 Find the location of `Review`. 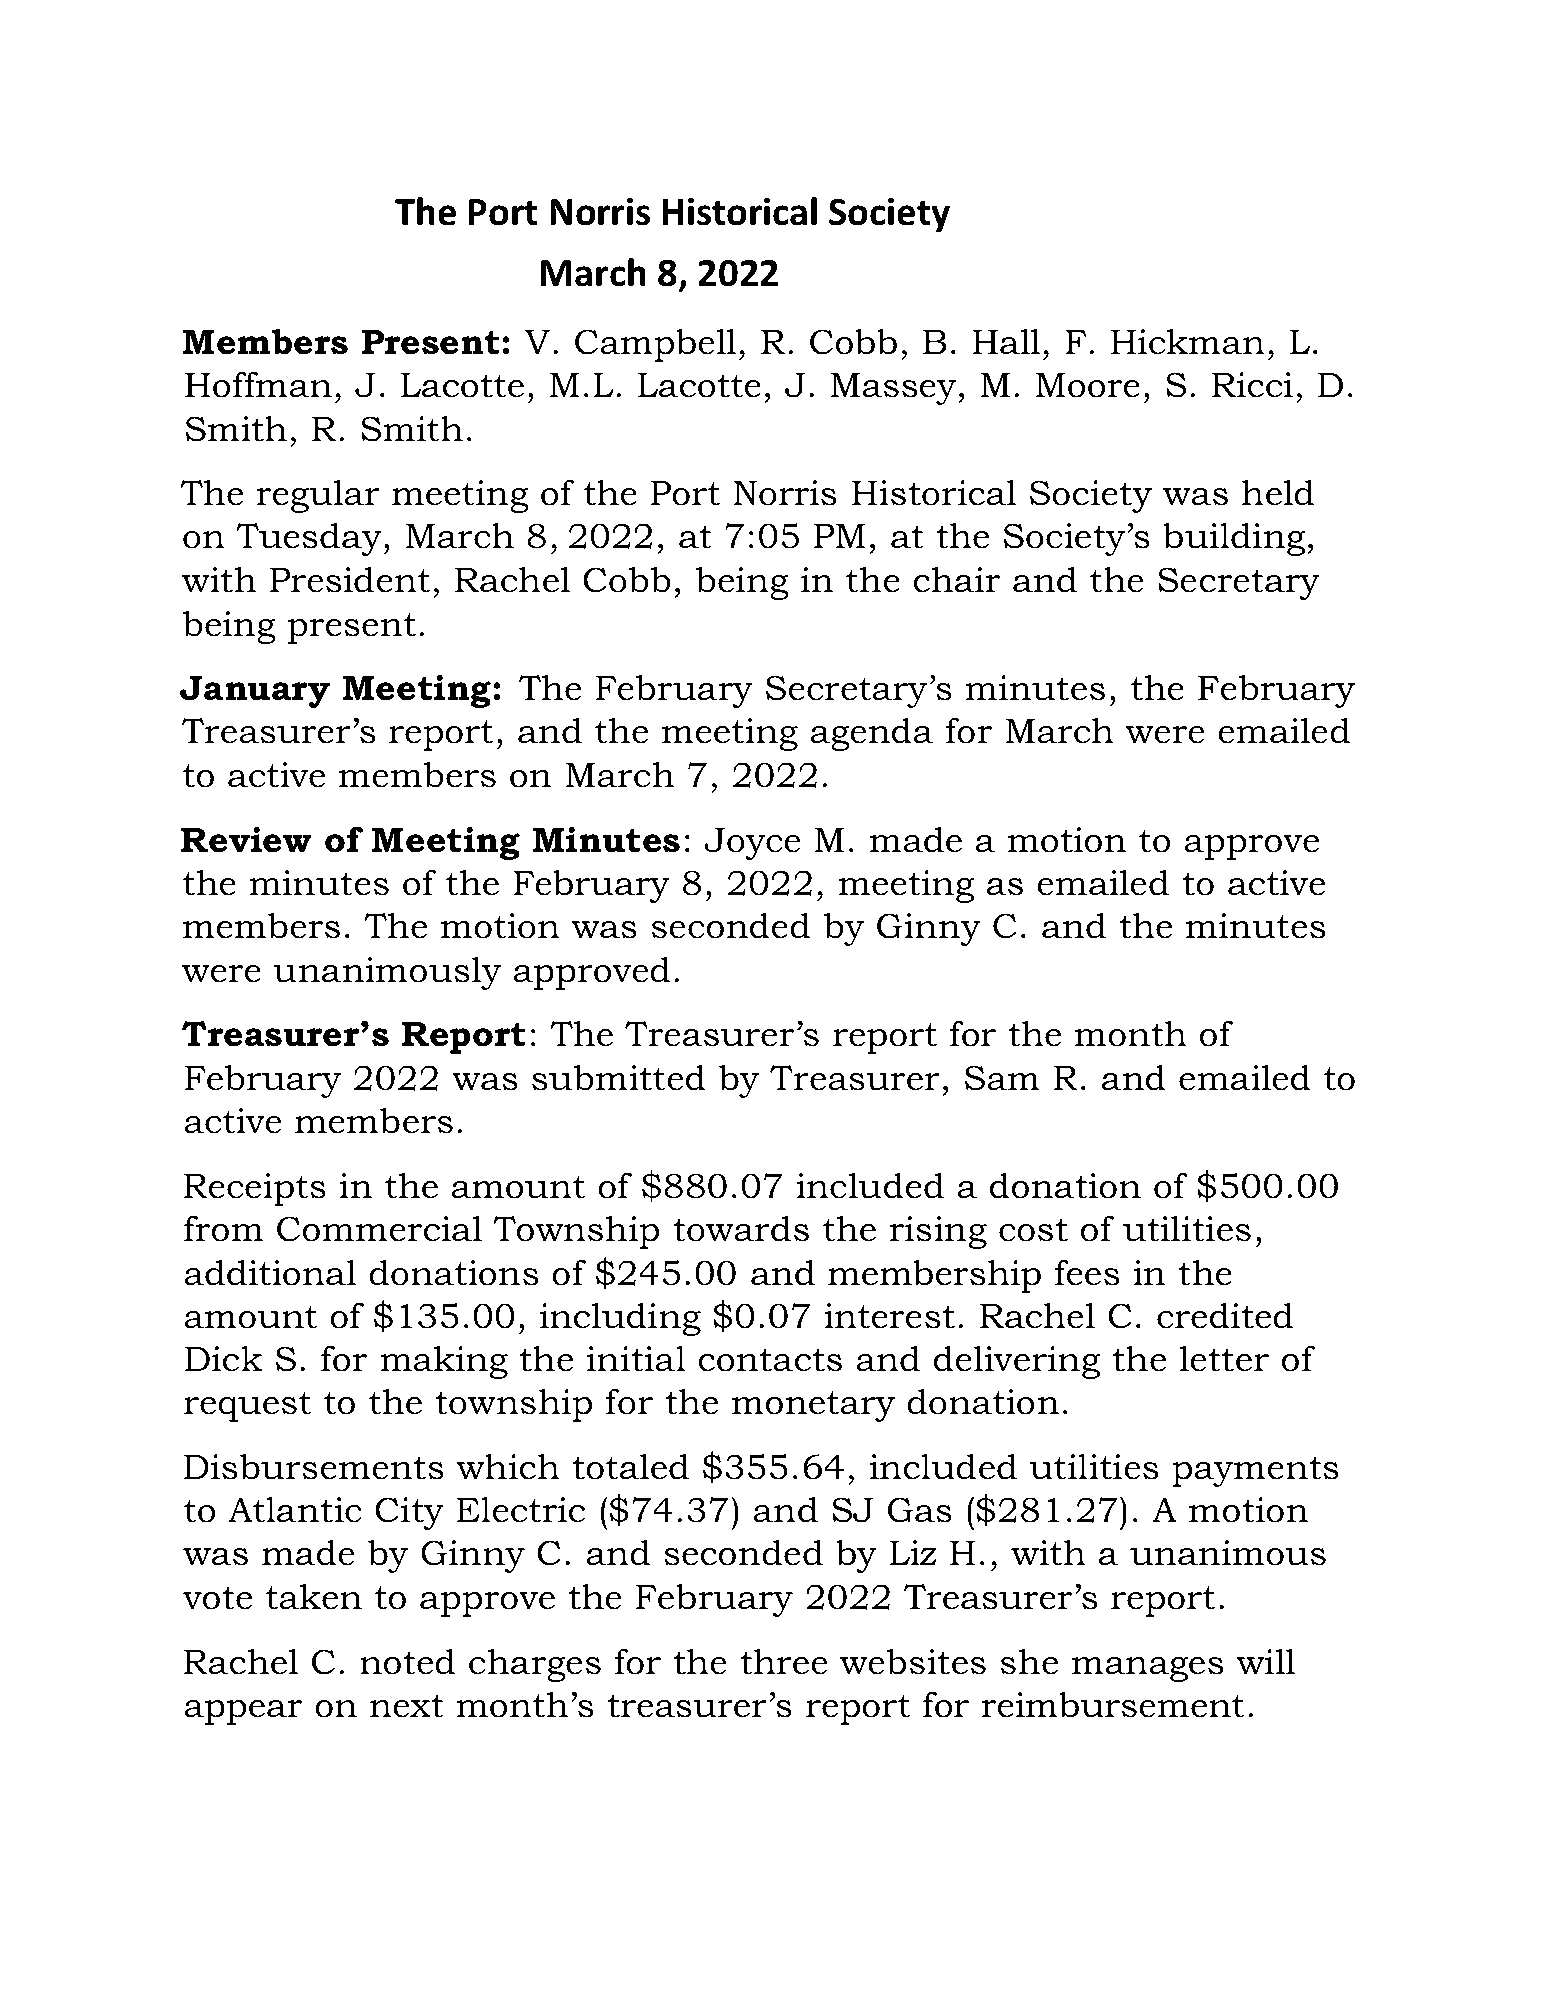

Review is located at coordinates (246, 839).
